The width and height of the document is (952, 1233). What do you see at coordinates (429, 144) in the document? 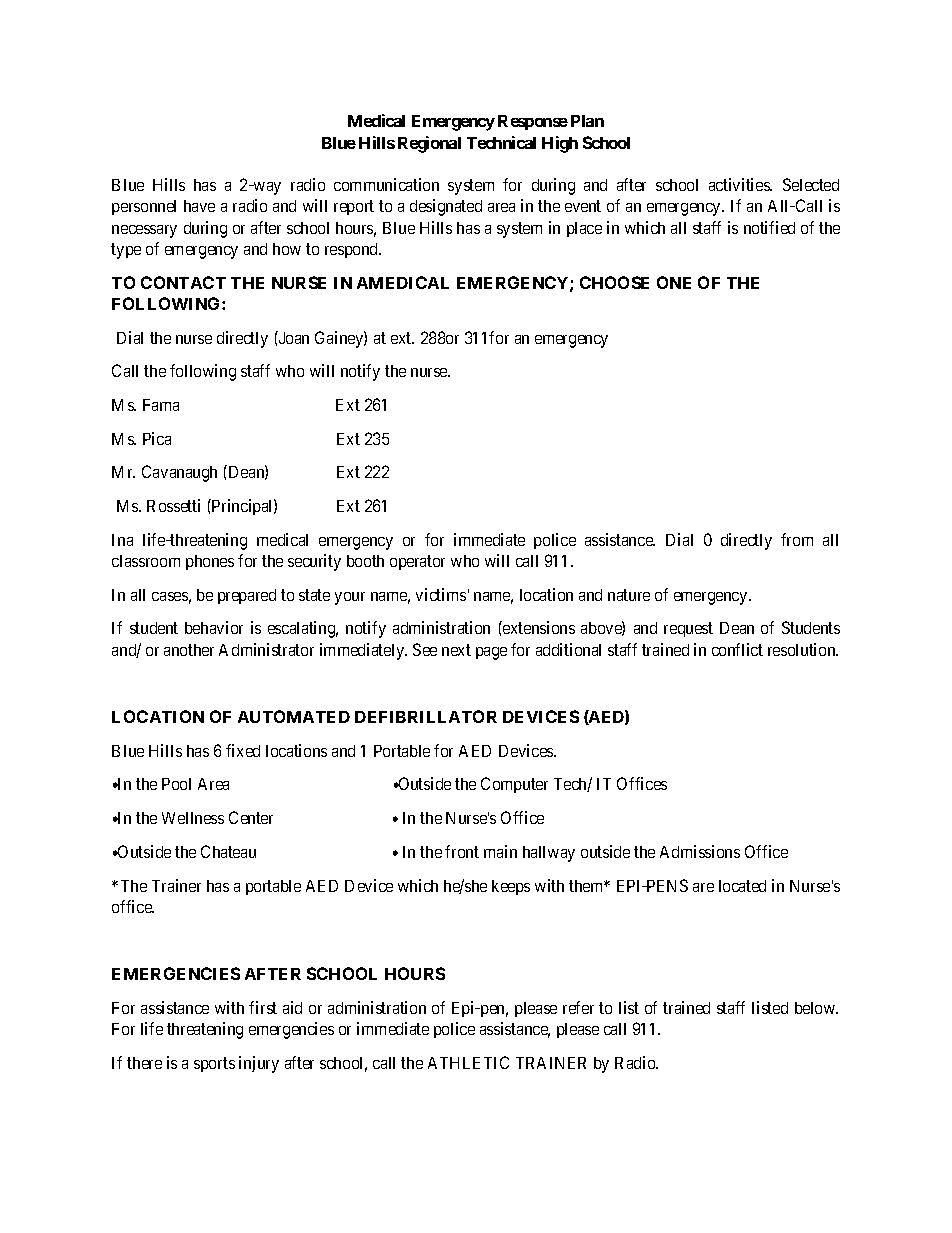
I see `Regional` at bounding box center [429, 144].
